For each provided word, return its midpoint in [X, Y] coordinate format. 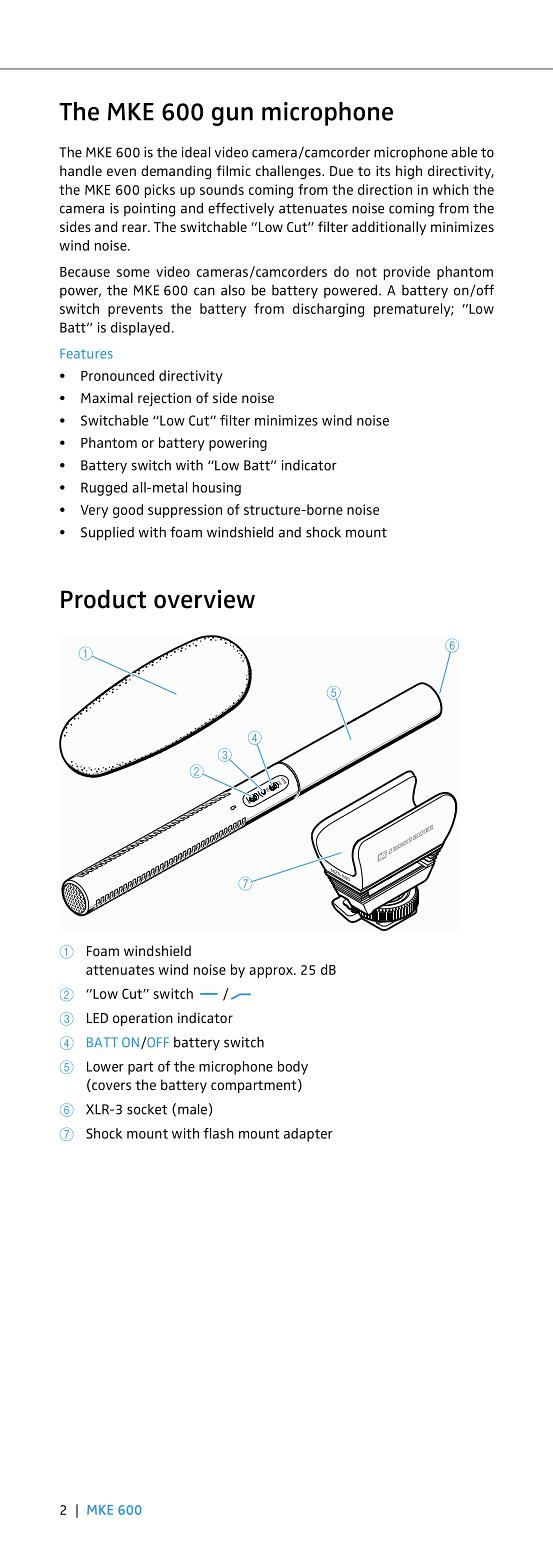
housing [217, 489]
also [233, 290]
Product [103, 599]
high [409, 172]
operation [143, 1019]
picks [160, 191]
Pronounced [117, 375]
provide [407, 273]
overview [204, 599]
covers [110, 1087]
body [293, 1068]
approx [272, 972]
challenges [289, 172]
